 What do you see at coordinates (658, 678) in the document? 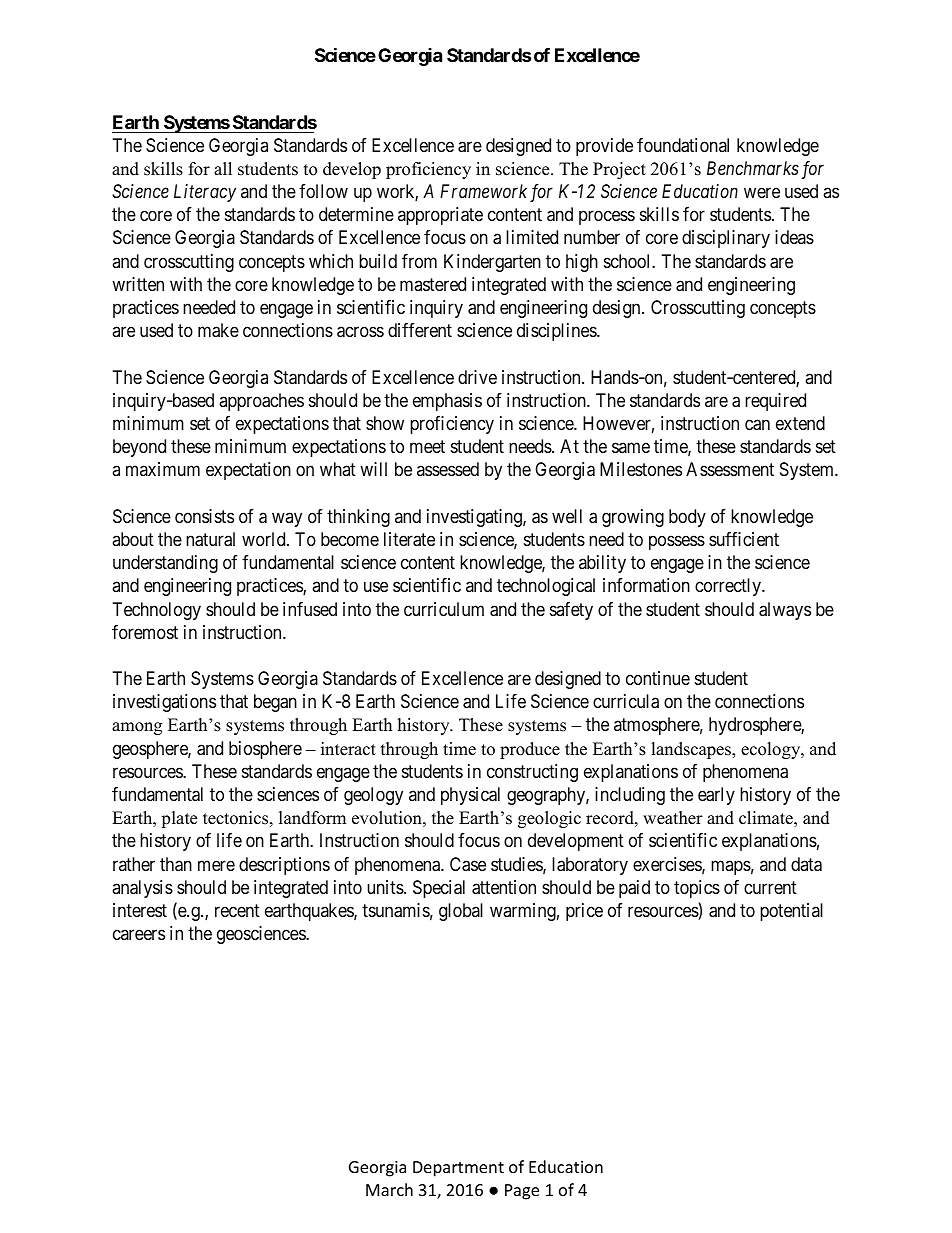
I see `continue` at bounding box center [658, 678].
